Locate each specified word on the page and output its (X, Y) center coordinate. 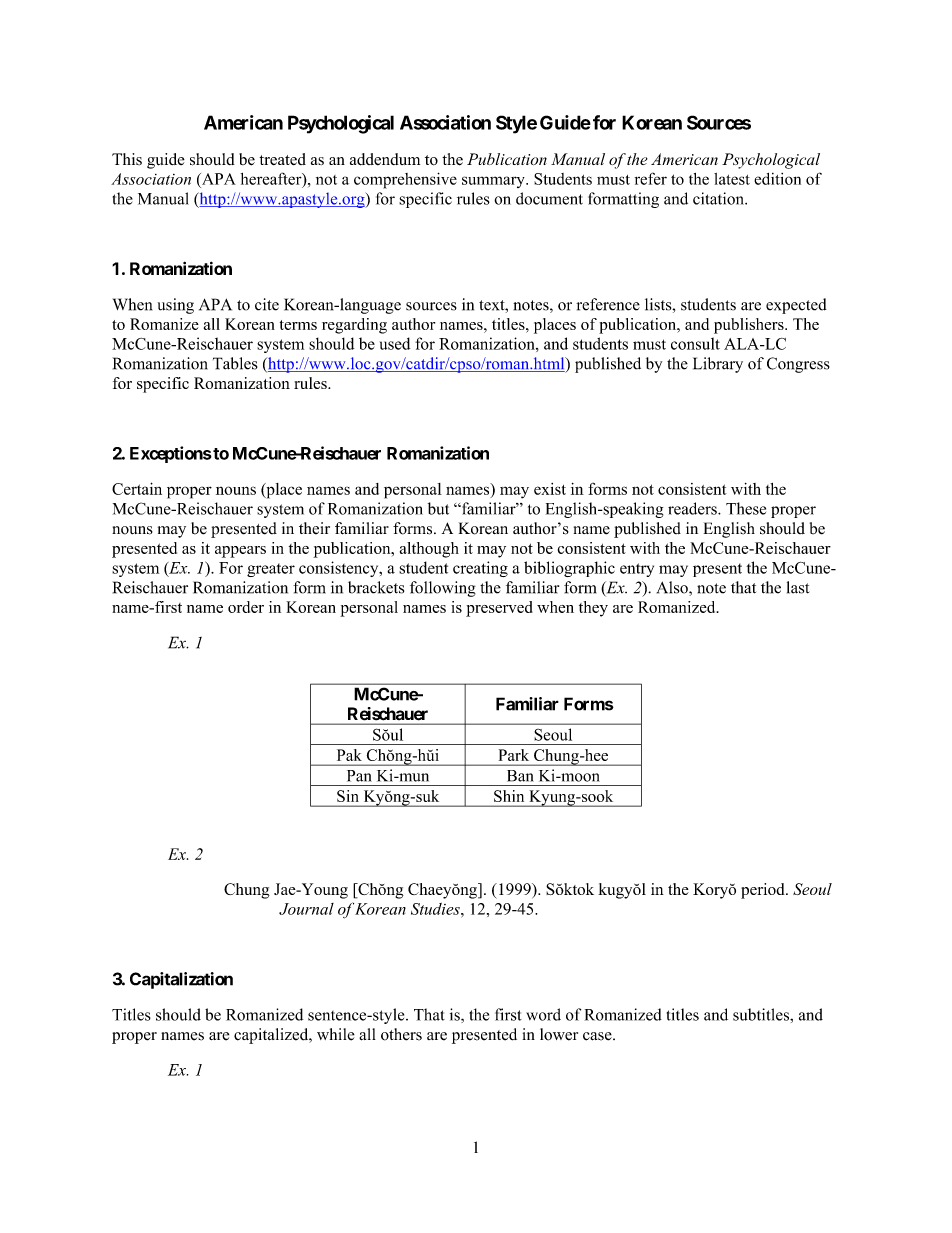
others (401, 1034)
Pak (349, 755)
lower (559, 1034)
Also (673, 588)
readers (693, 508)
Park (514, 755)
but (438, 508)
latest (732, 179)
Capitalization (181, 980)
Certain (137, 488)
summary (494, 182)
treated (282, 159)
